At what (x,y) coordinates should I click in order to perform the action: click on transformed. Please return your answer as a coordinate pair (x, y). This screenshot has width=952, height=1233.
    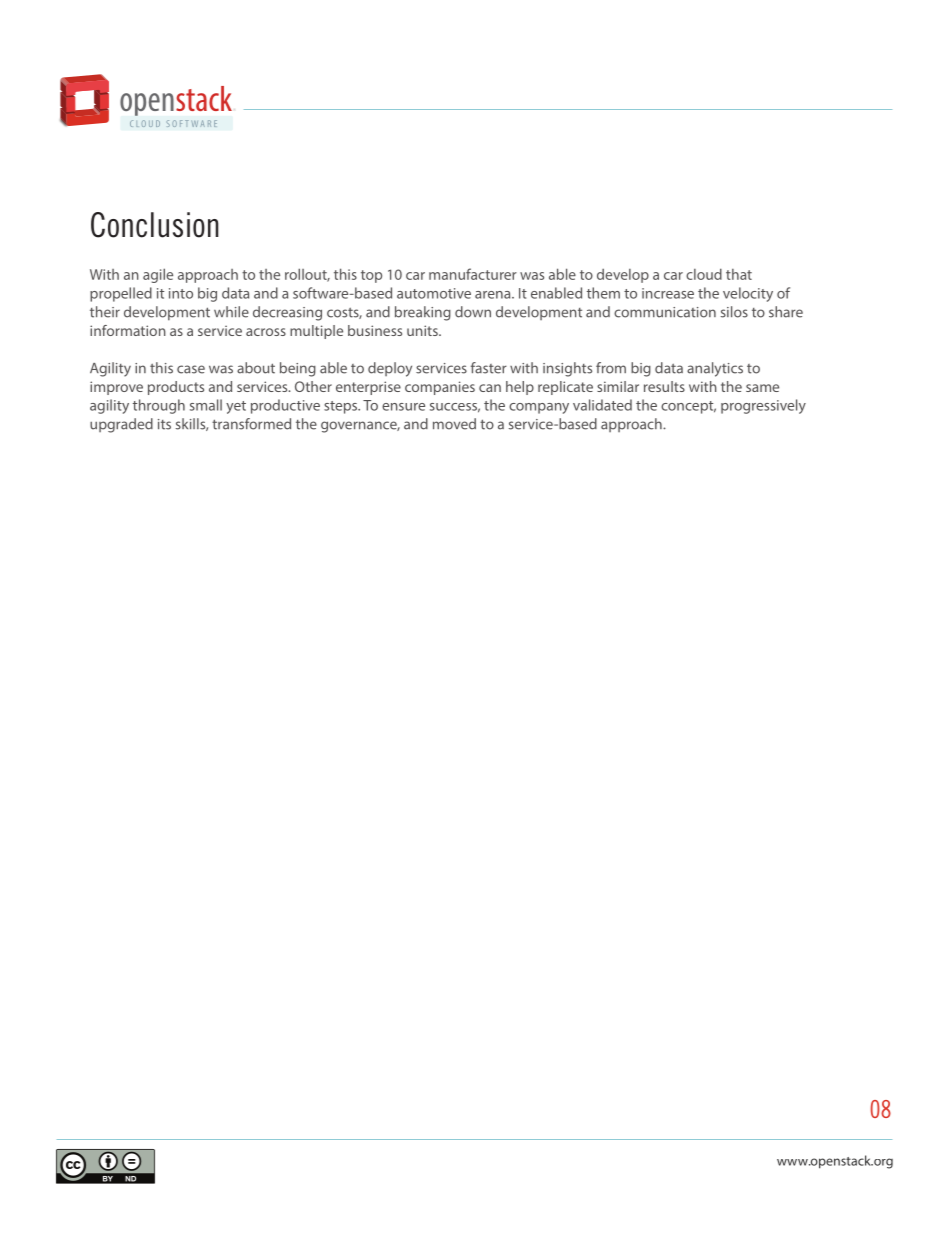
    Looking at the image, I should click on (251, 424).
